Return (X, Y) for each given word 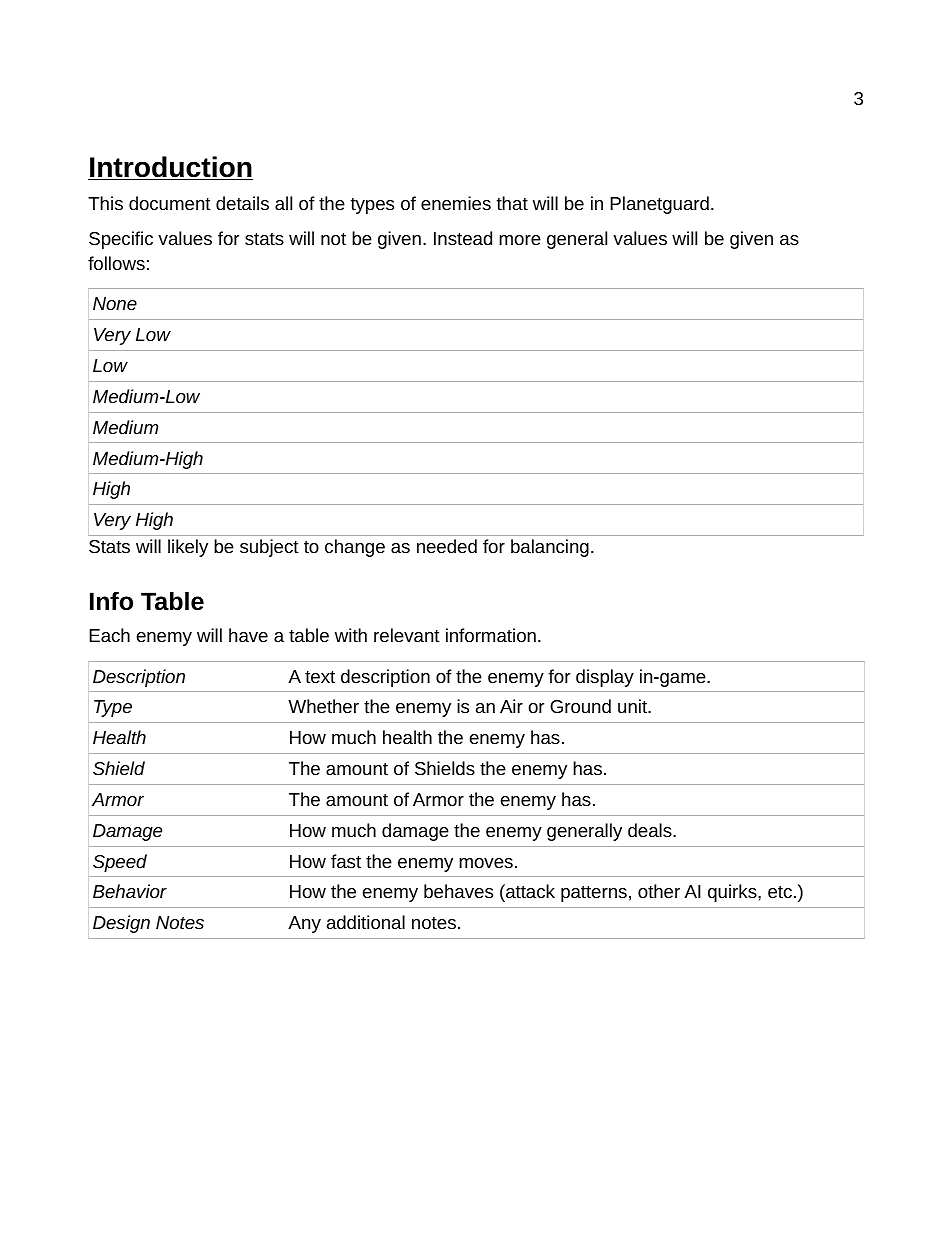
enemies (456, 203)
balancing (550, 548)
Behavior (130, 891)
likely (188, 548)
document (170, 203)
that (512, 203)
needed (447, 546)
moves (486, 863)
